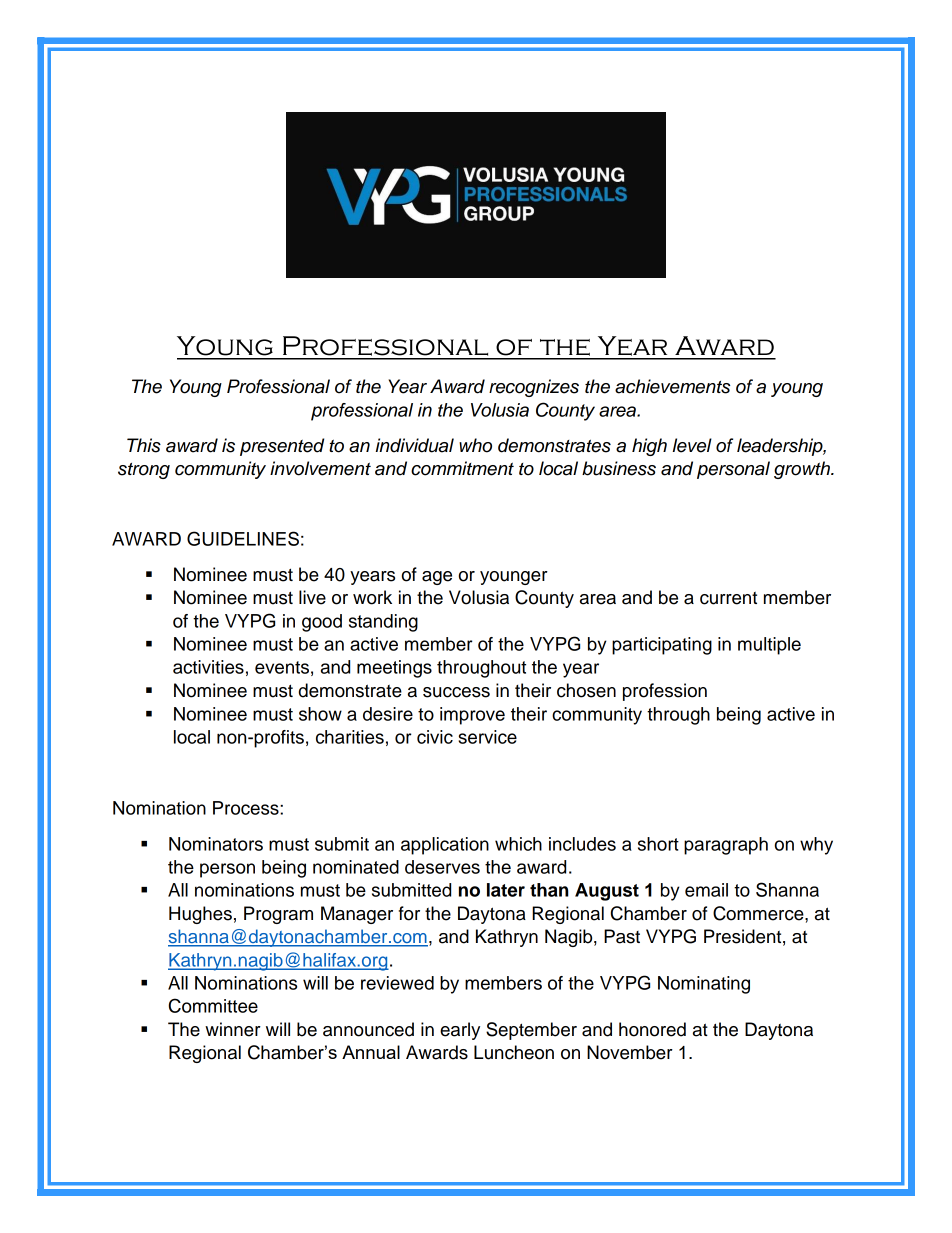 The height and width of the page is (1233, 952). What do you see at coordinates (462, 468) in the page?
I see `commitment` at bounding box center [462, 468].
